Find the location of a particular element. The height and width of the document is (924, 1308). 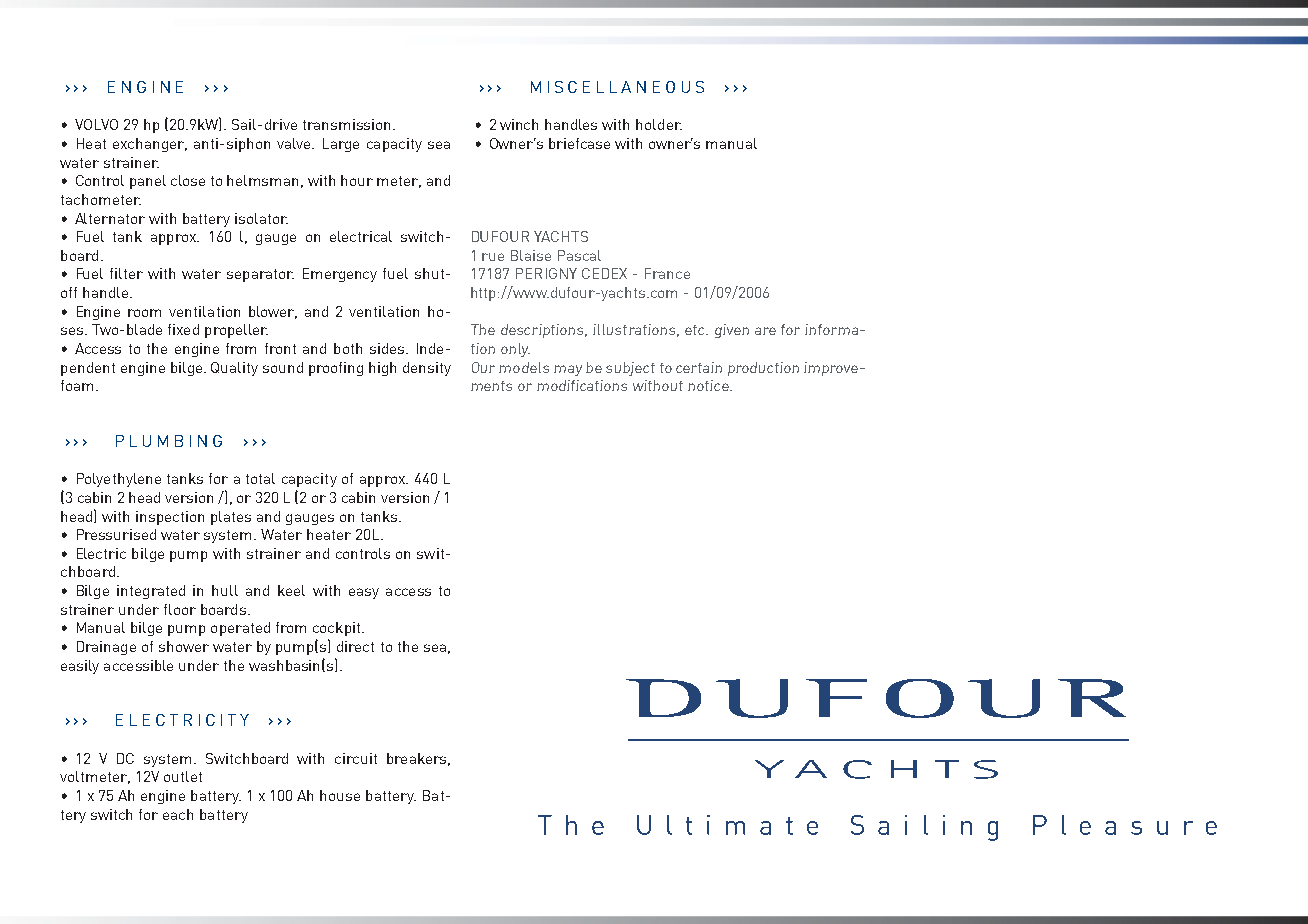

circuit is located at coordinates (356, 758).
